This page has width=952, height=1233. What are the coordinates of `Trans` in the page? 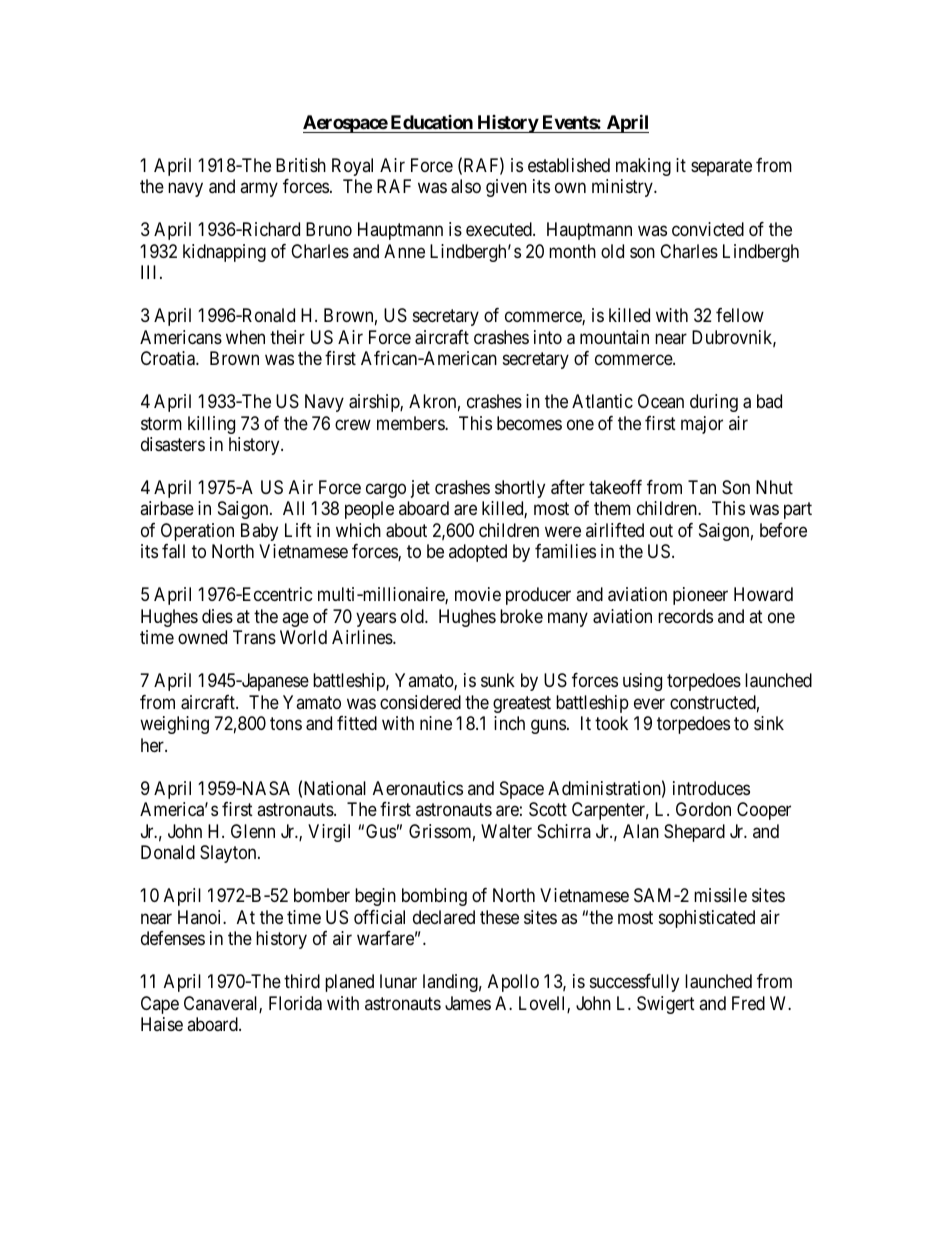 It's located at (254, 637).
